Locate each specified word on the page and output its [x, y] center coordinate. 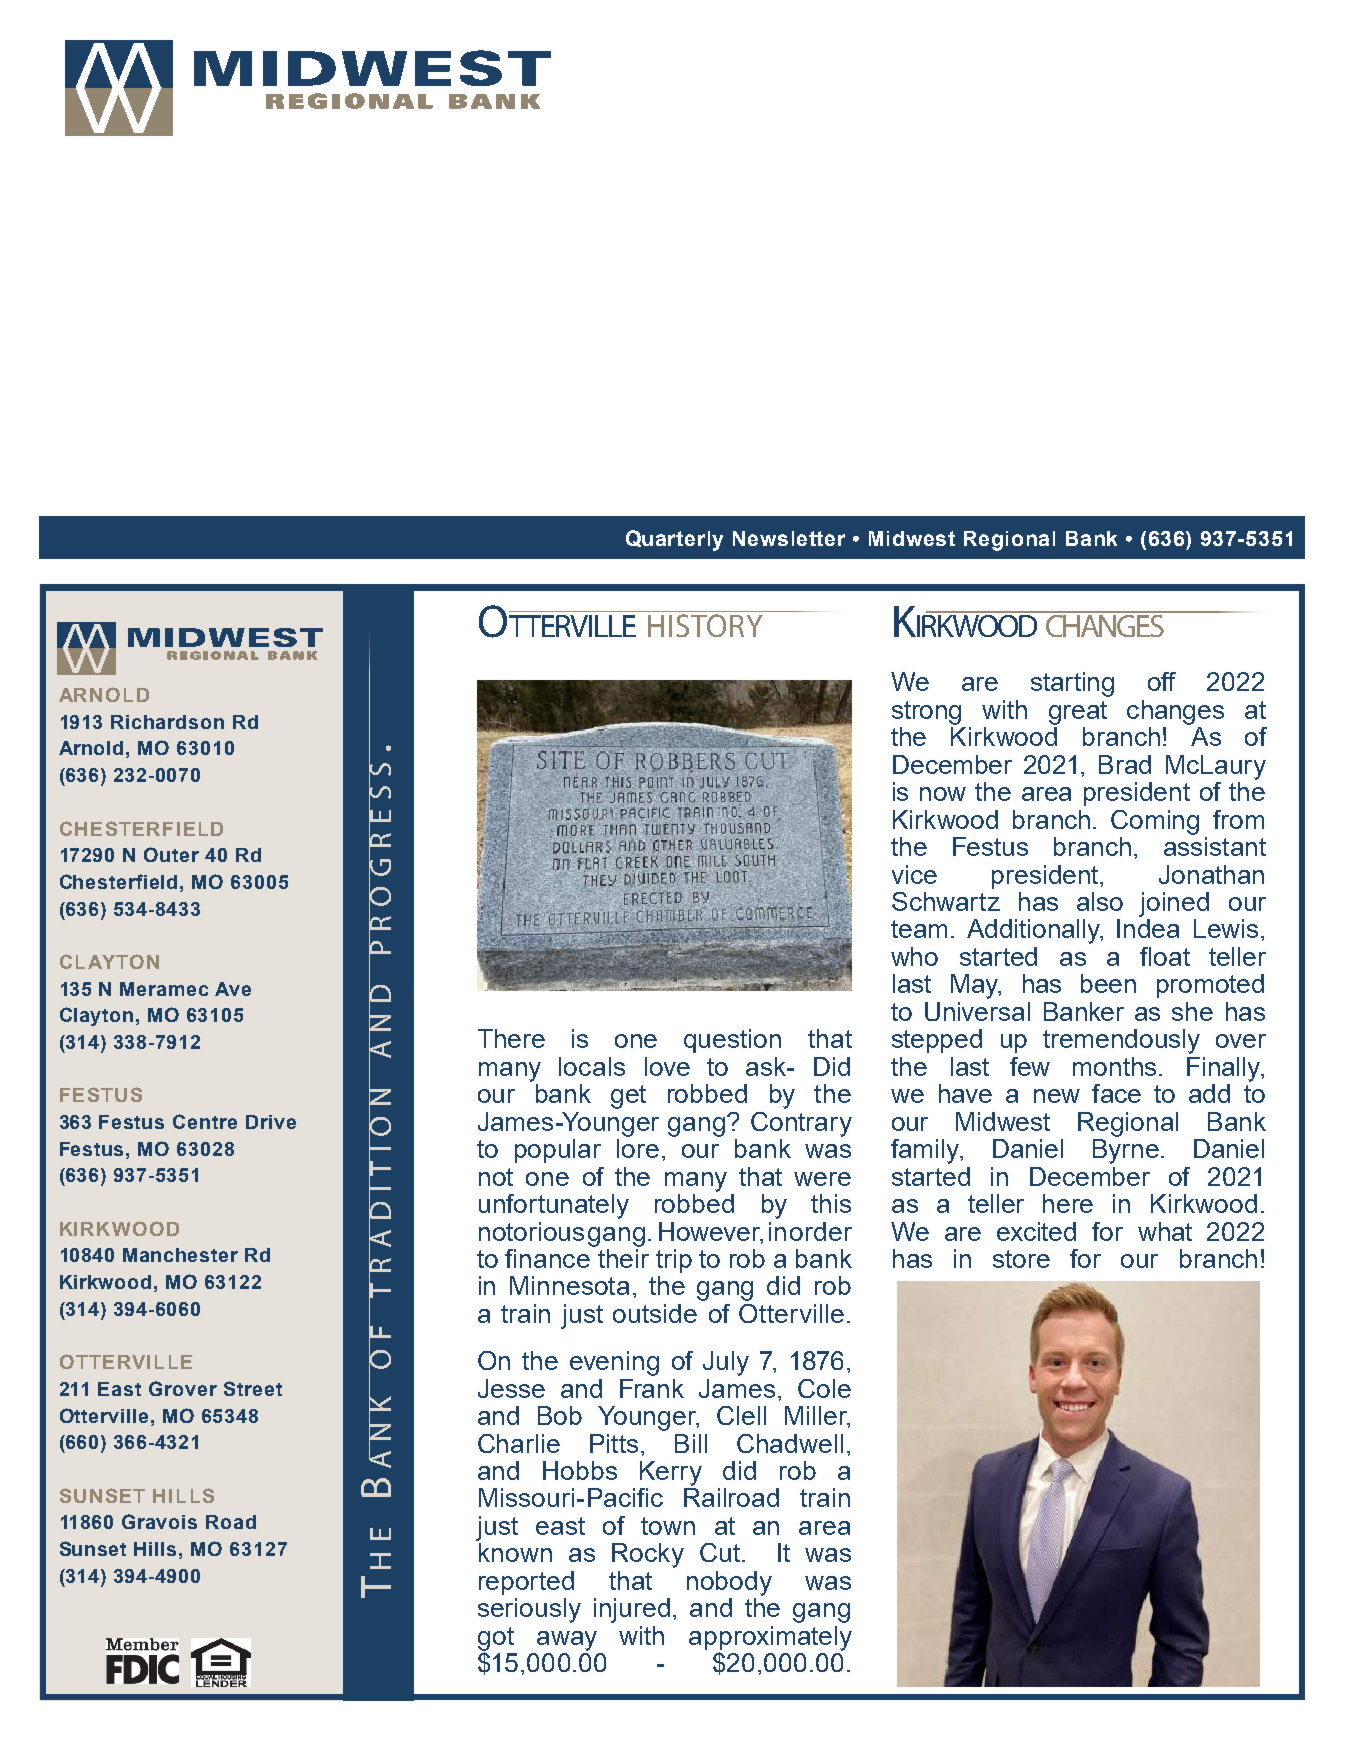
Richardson [167, 722]
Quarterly [674, 540]
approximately [770, 1639]
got [496, 1640]
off [1162, 681]
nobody [729, 1583]
